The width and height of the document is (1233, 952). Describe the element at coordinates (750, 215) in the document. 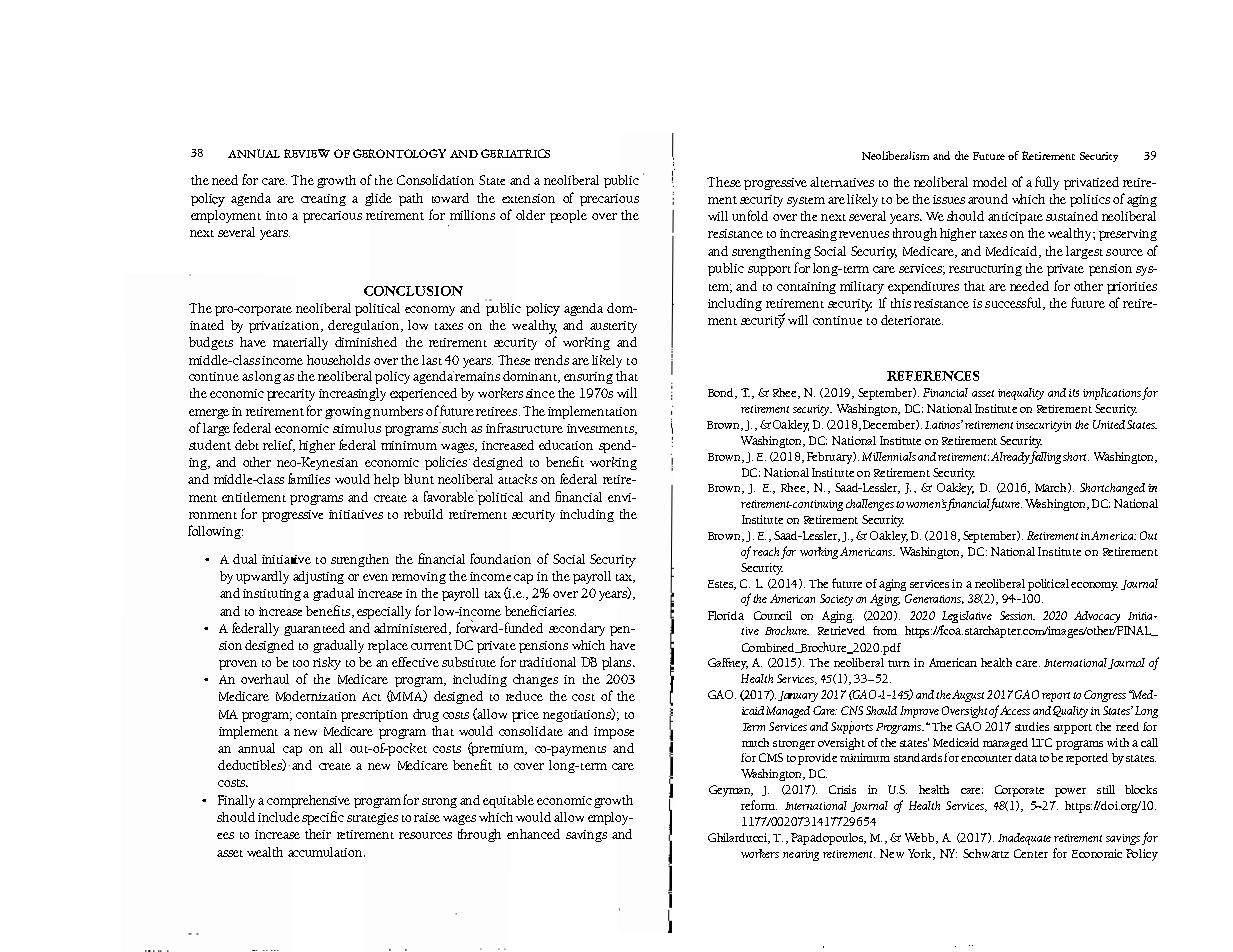

I see `unfold` at that location.
